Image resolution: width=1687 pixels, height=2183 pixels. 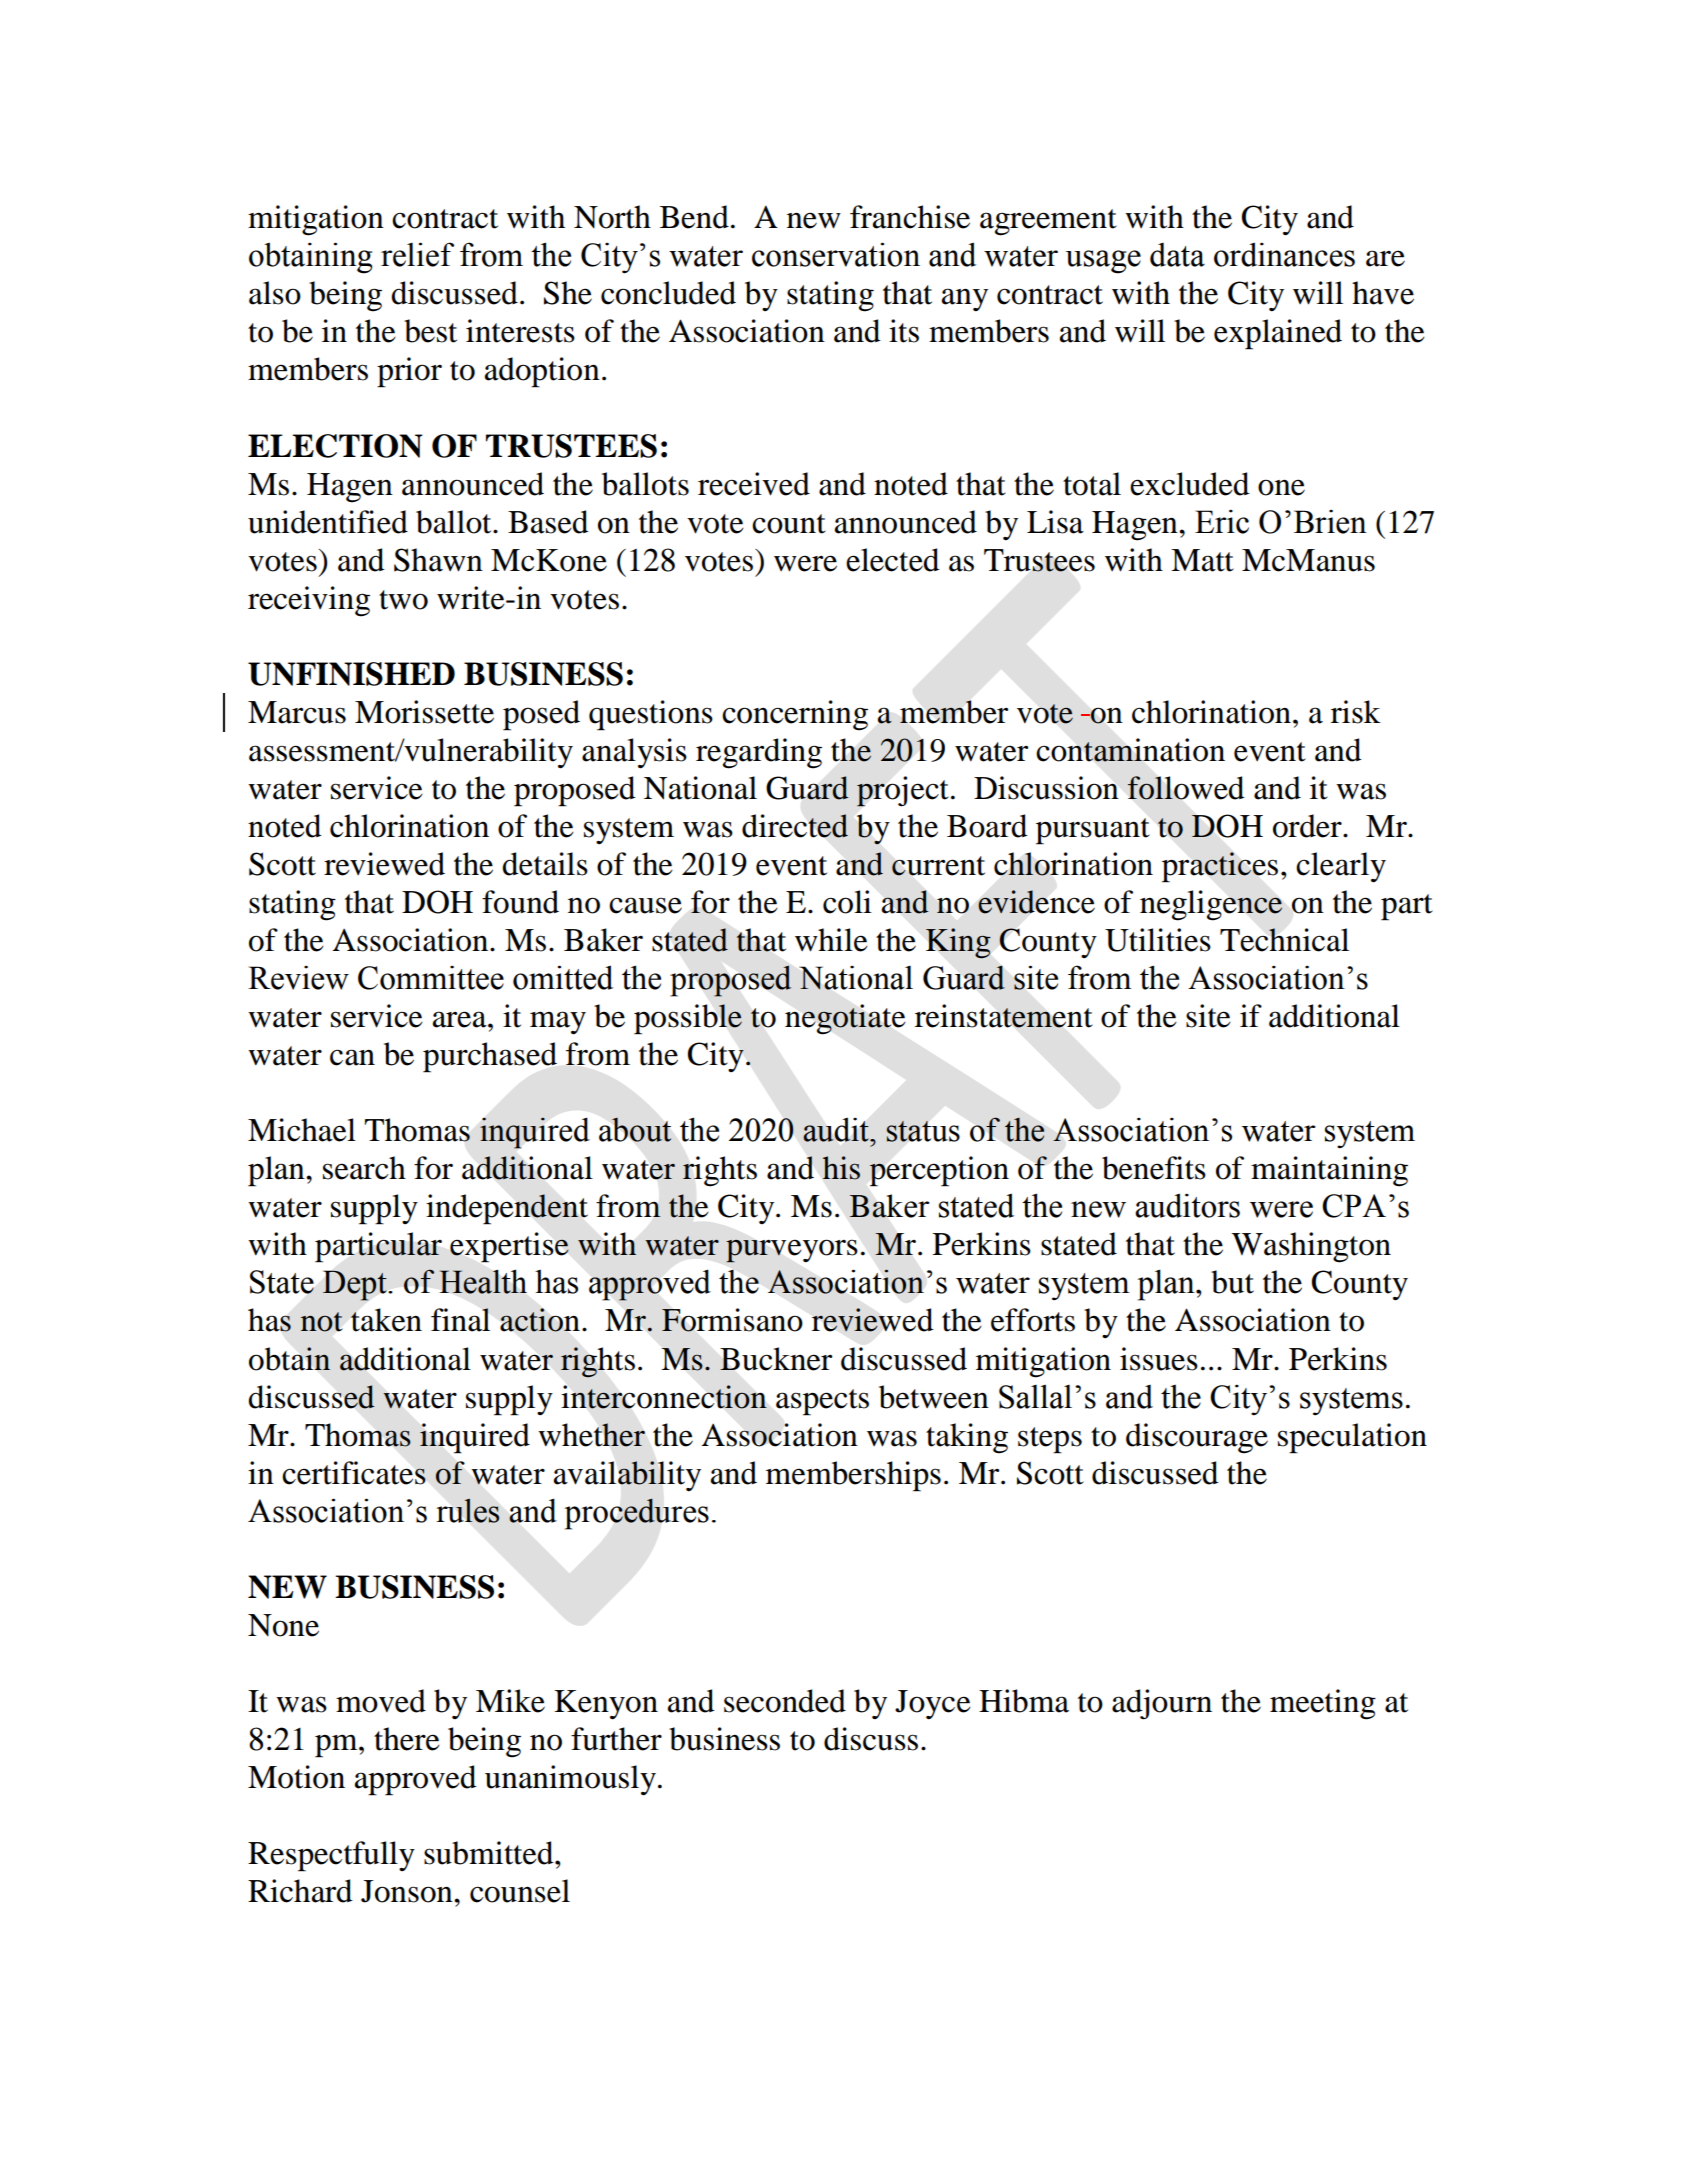 I want to click on followed, so click(x=1186, y=788).
